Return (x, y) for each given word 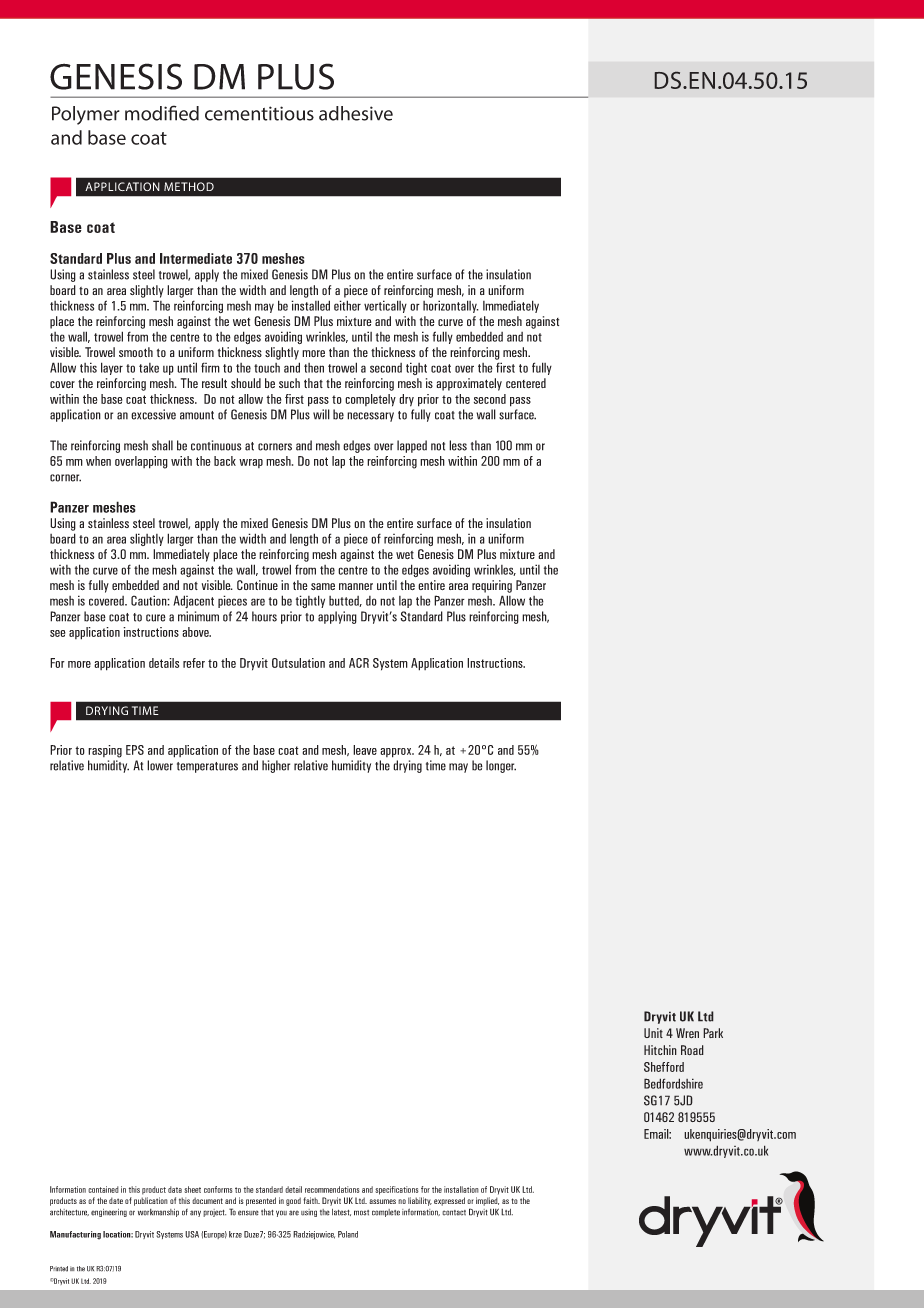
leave (365, 750)
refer (194, 663)
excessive (153, 414)
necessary (370, 417)
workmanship (158, 1213)
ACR (359, 663)
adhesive (356, 113)
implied (487, 1201)
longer (501, 766)
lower (160, 765)
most (361, 1213)
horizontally (451, 306)
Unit (653, 1033)
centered (526, 383)
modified (162, 113)
